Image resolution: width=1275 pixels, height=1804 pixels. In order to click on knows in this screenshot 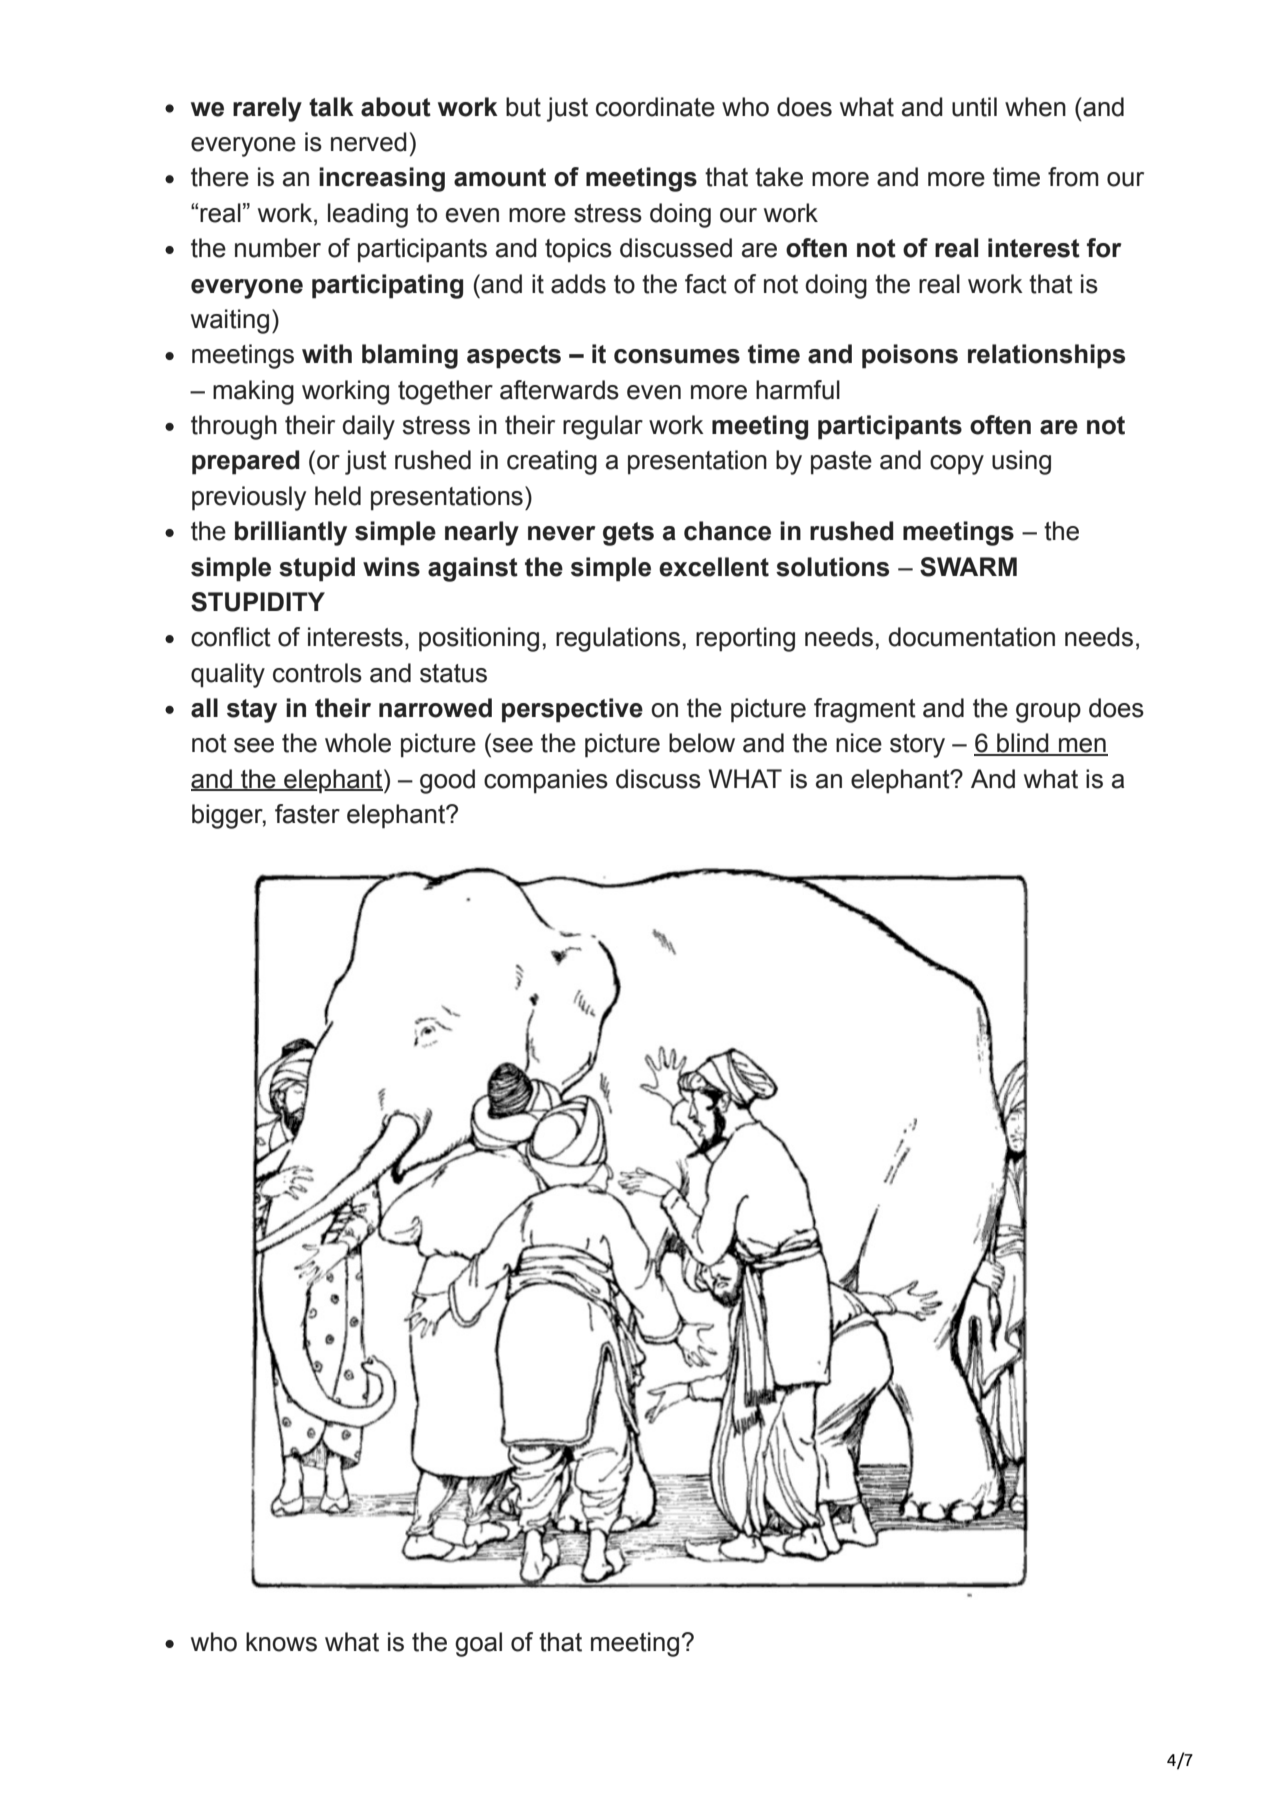, I will do `click(281, 1642)`.
